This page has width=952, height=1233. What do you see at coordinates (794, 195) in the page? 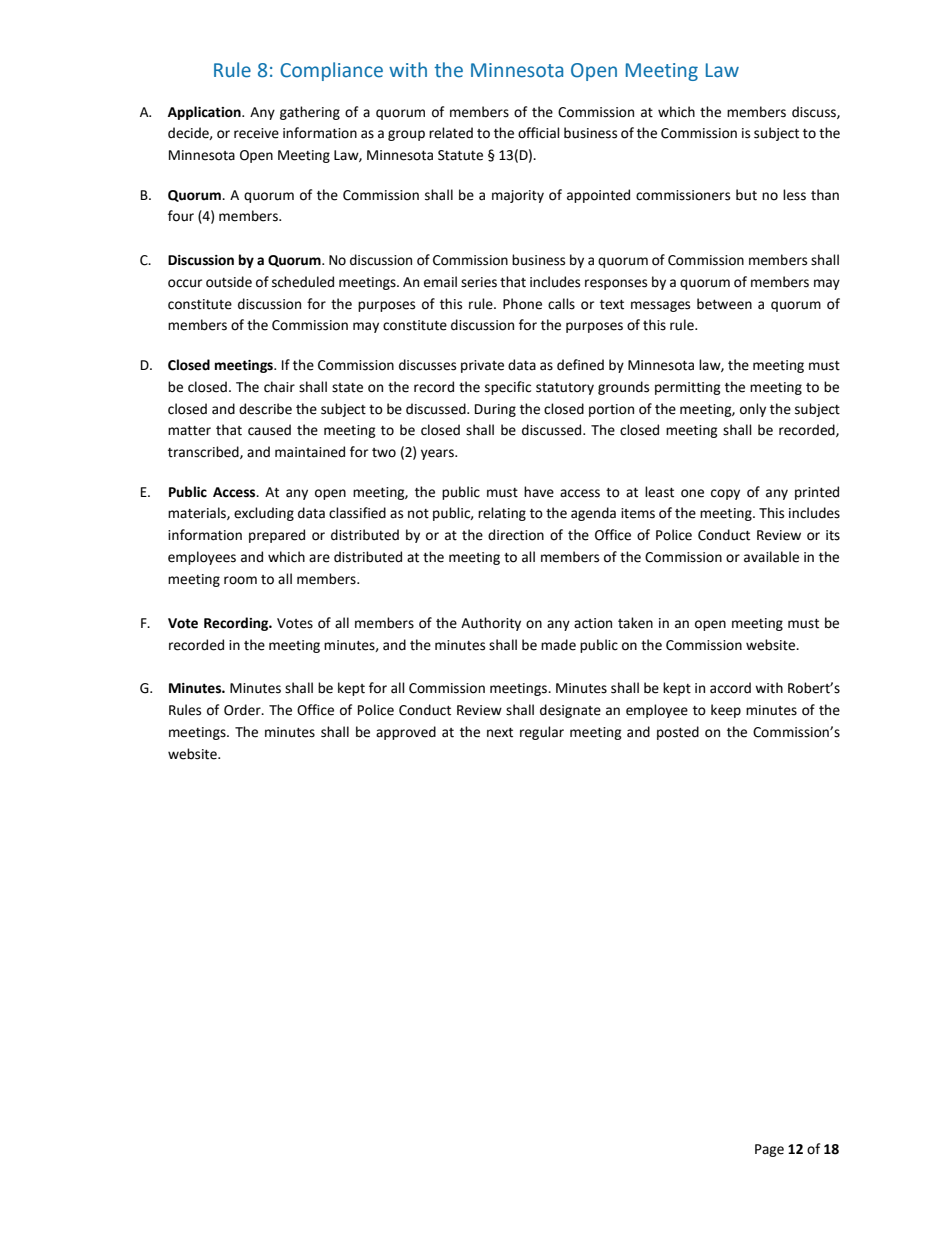
I see `less` at bounding box center [794, 195].
